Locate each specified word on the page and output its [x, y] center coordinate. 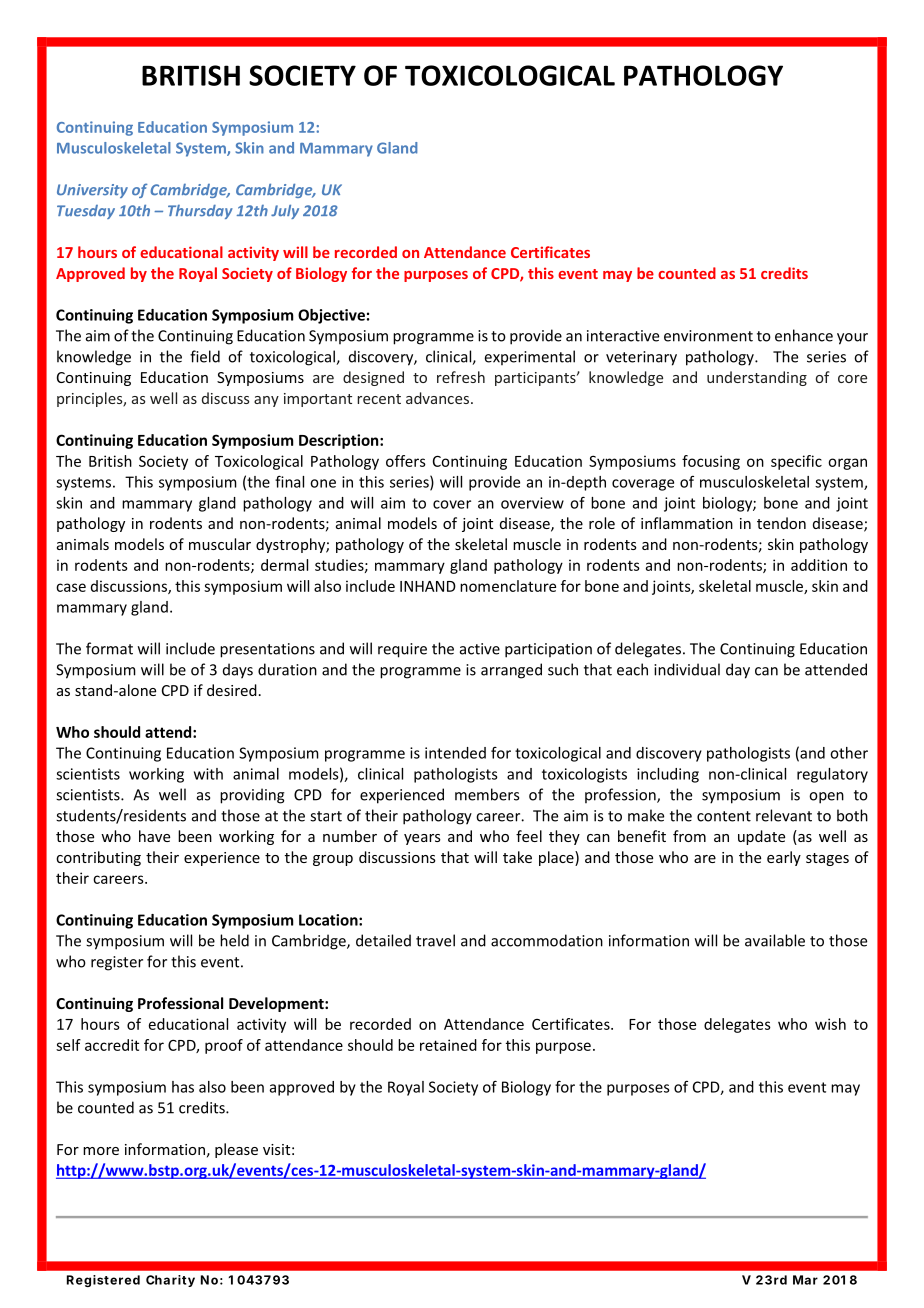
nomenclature [508, 586]
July [285, 212]
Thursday [200, 212]
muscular [220, 544]
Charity [170, 1281]
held [234, 940]
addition [819, 565]
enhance [804, 335]
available [775, 940]
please [236, 1150]
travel [435, 940]
